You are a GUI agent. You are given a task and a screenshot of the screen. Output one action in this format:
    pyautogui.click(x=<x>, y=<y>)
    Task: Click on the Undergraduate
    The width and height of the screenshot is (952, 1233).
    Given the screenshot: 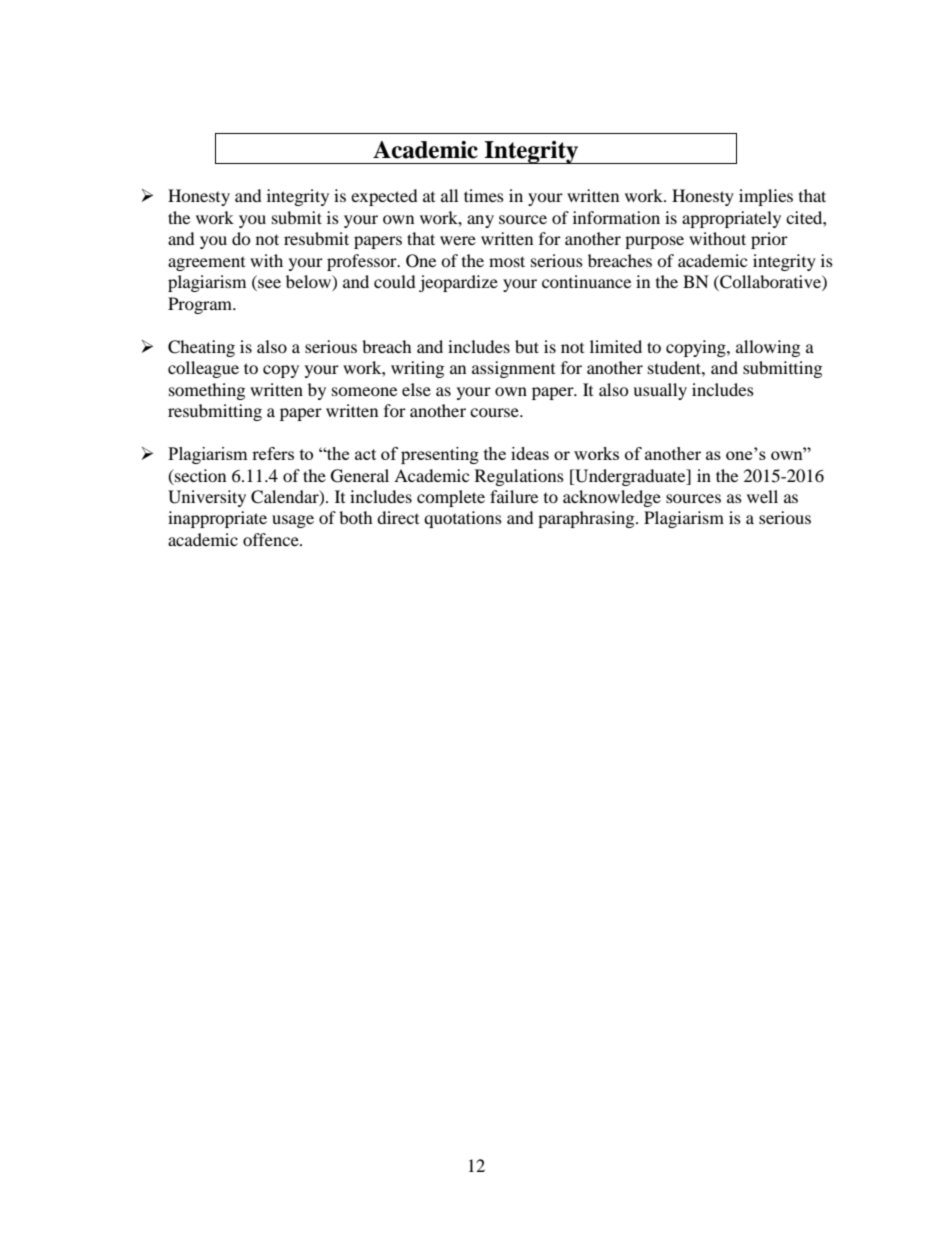 What is the action you would take?
    pyautogui.click(x=630, y=477)
